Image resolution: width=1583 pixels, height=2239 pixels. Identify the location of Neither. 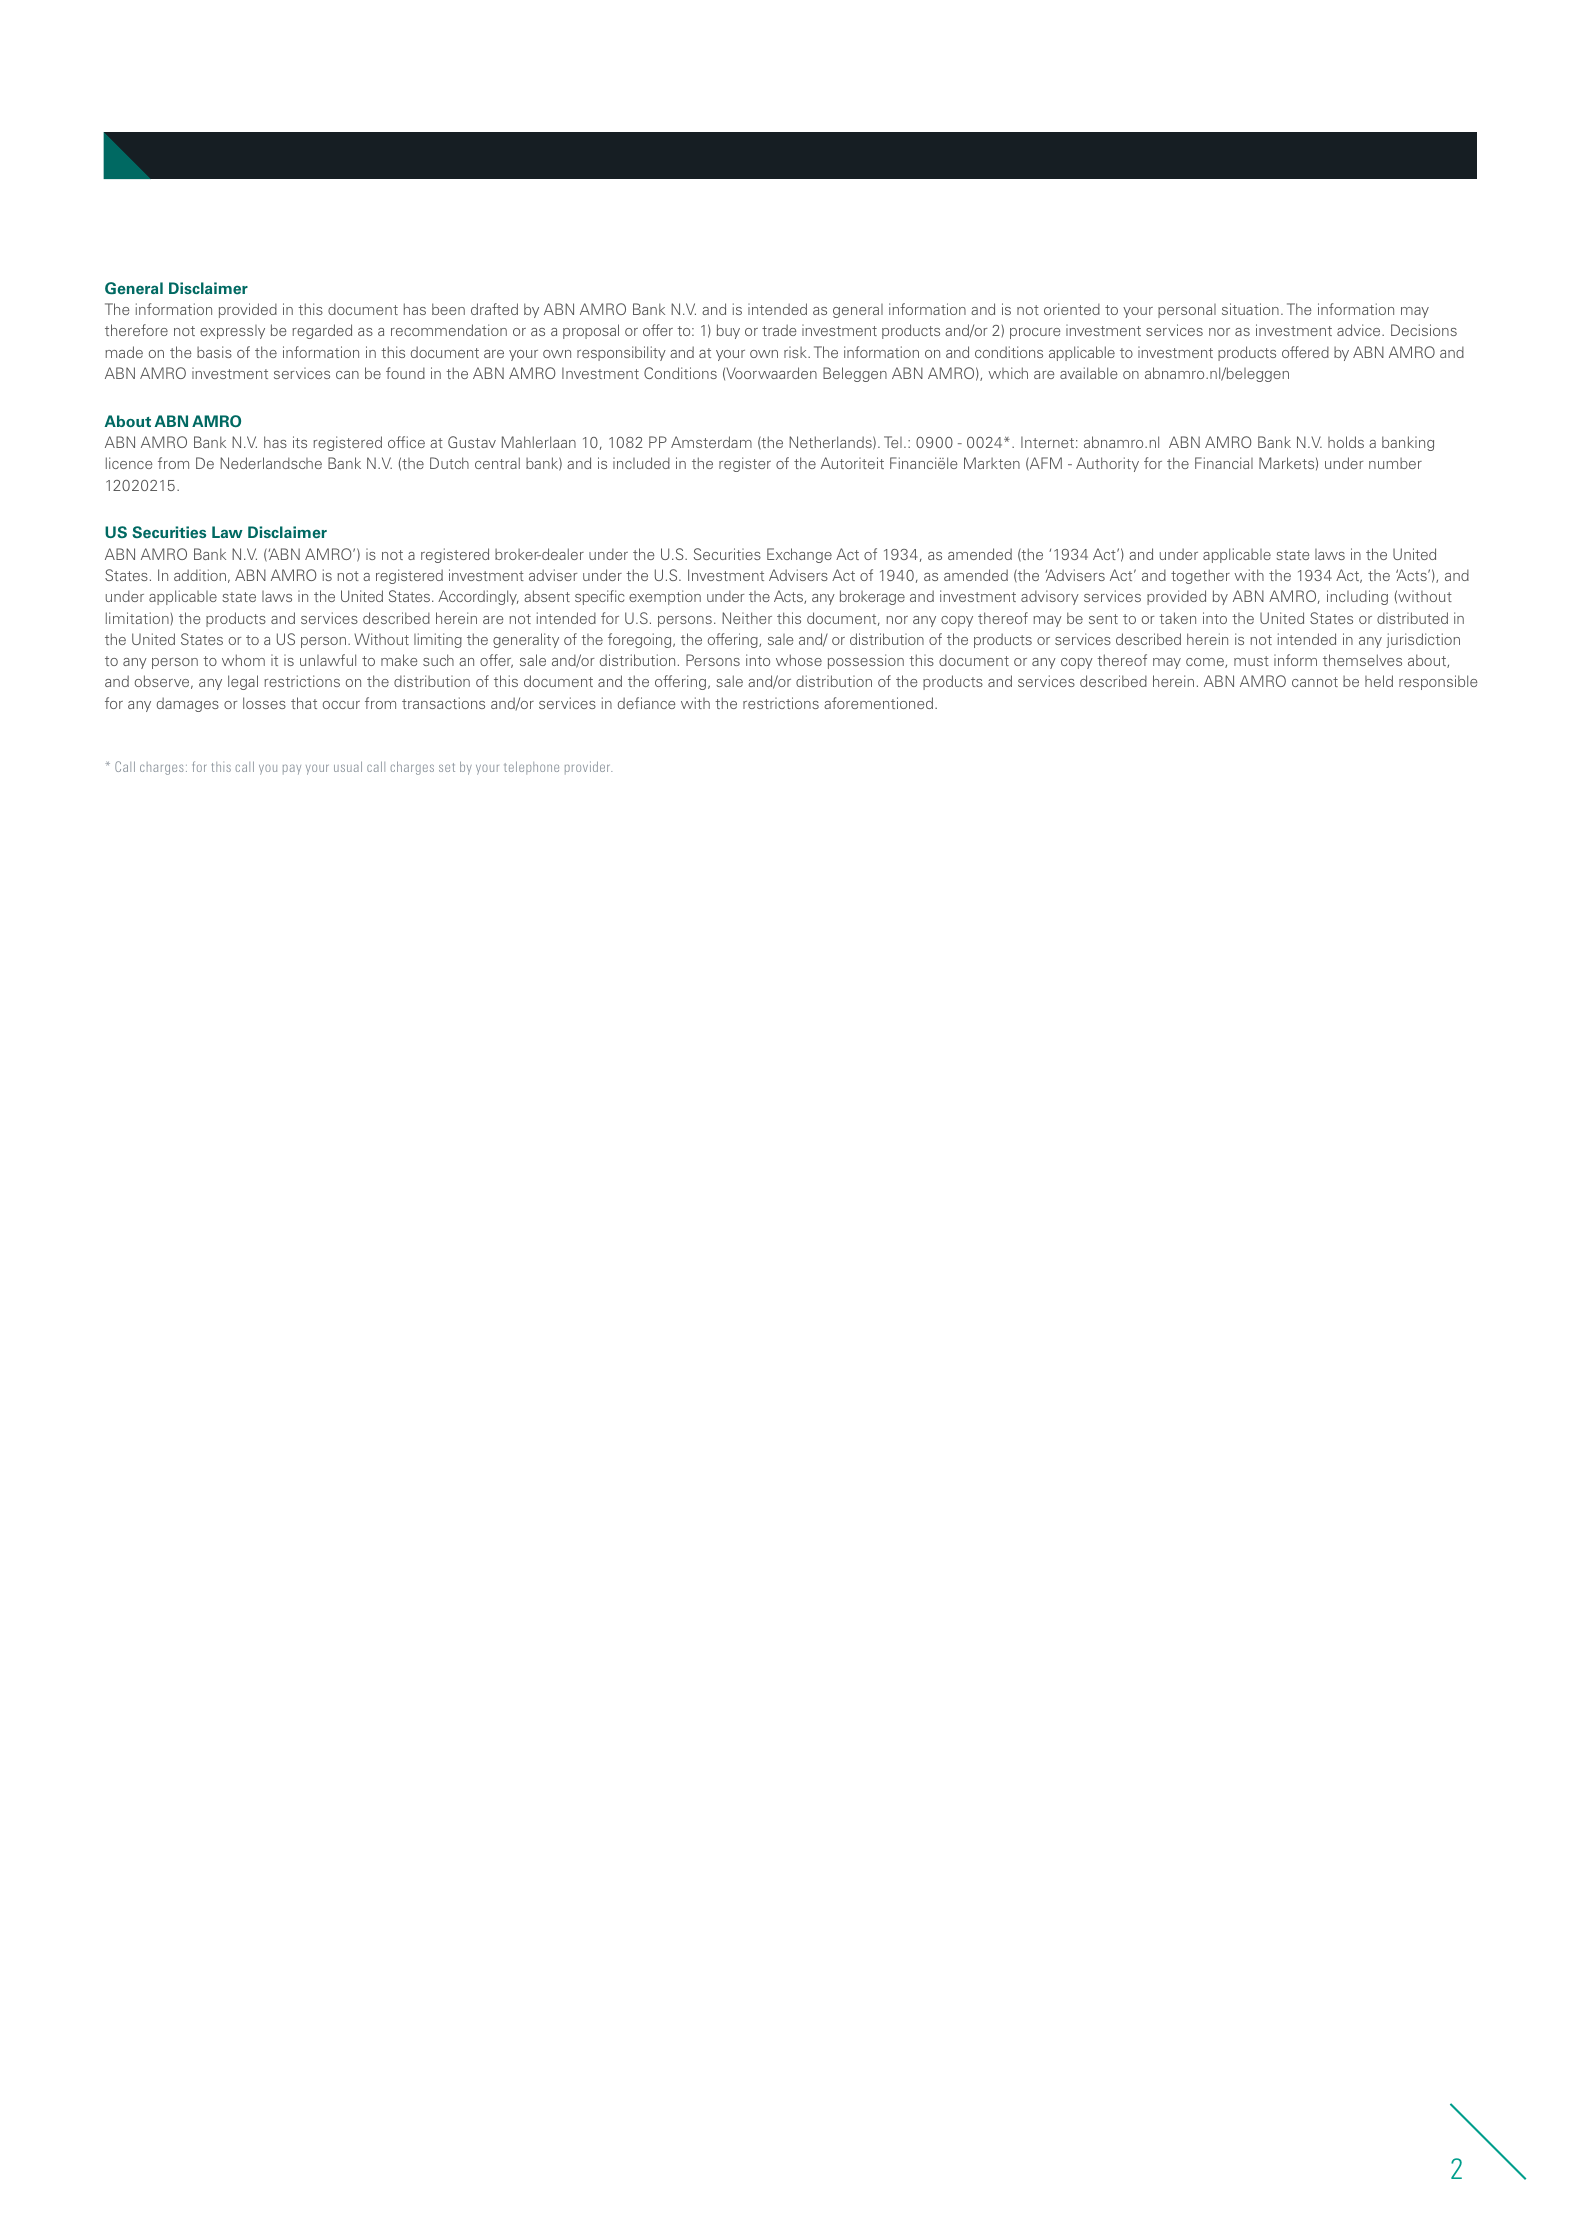
(747, 618).
